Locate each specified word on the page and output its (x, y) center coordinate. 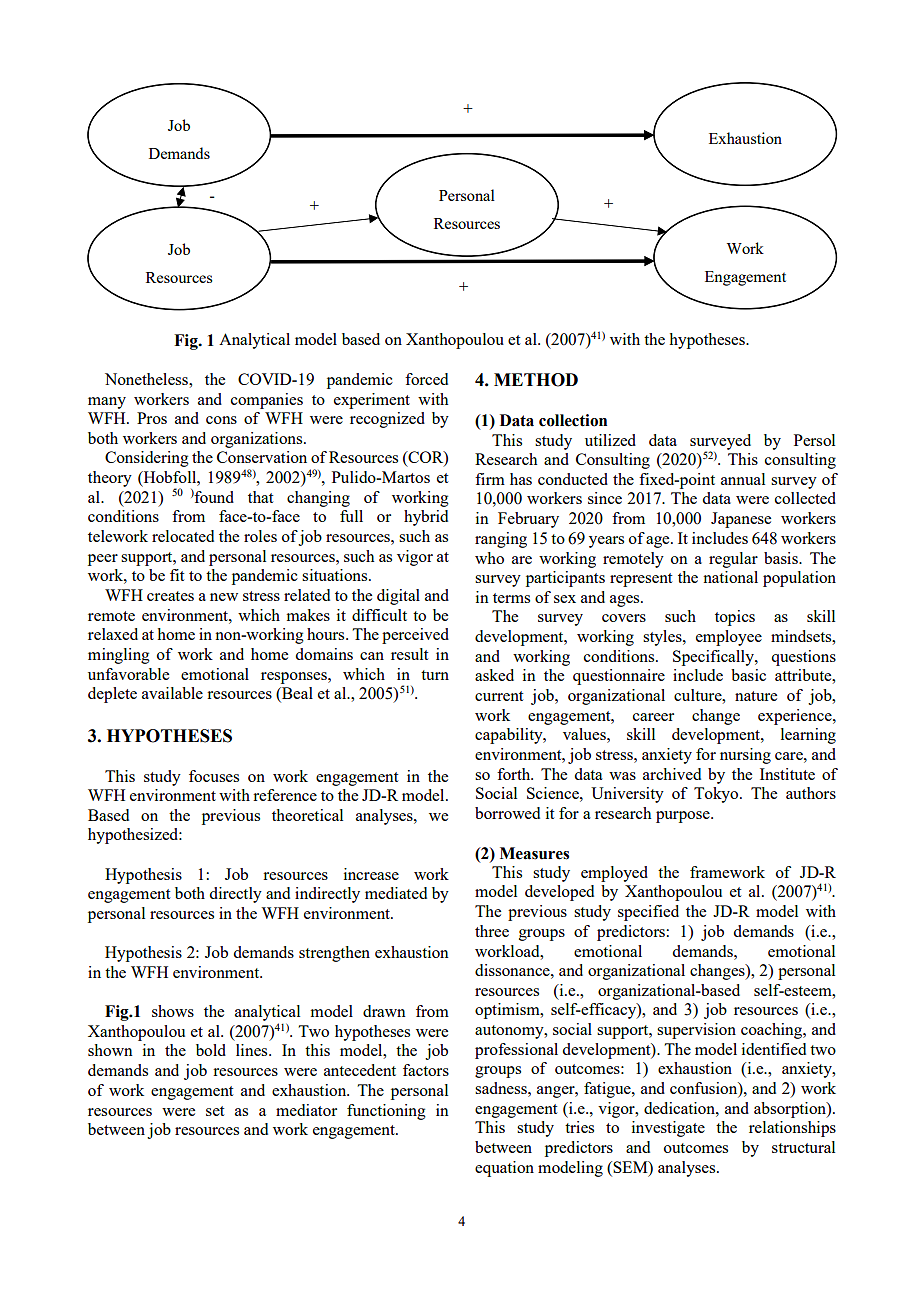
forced (426, 379)
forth (515, 774)
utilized (610, 440)
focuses (214, 776)
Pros (152, 418)
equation (504, 1169)
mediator (306, 1110)
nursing (745, 756)
